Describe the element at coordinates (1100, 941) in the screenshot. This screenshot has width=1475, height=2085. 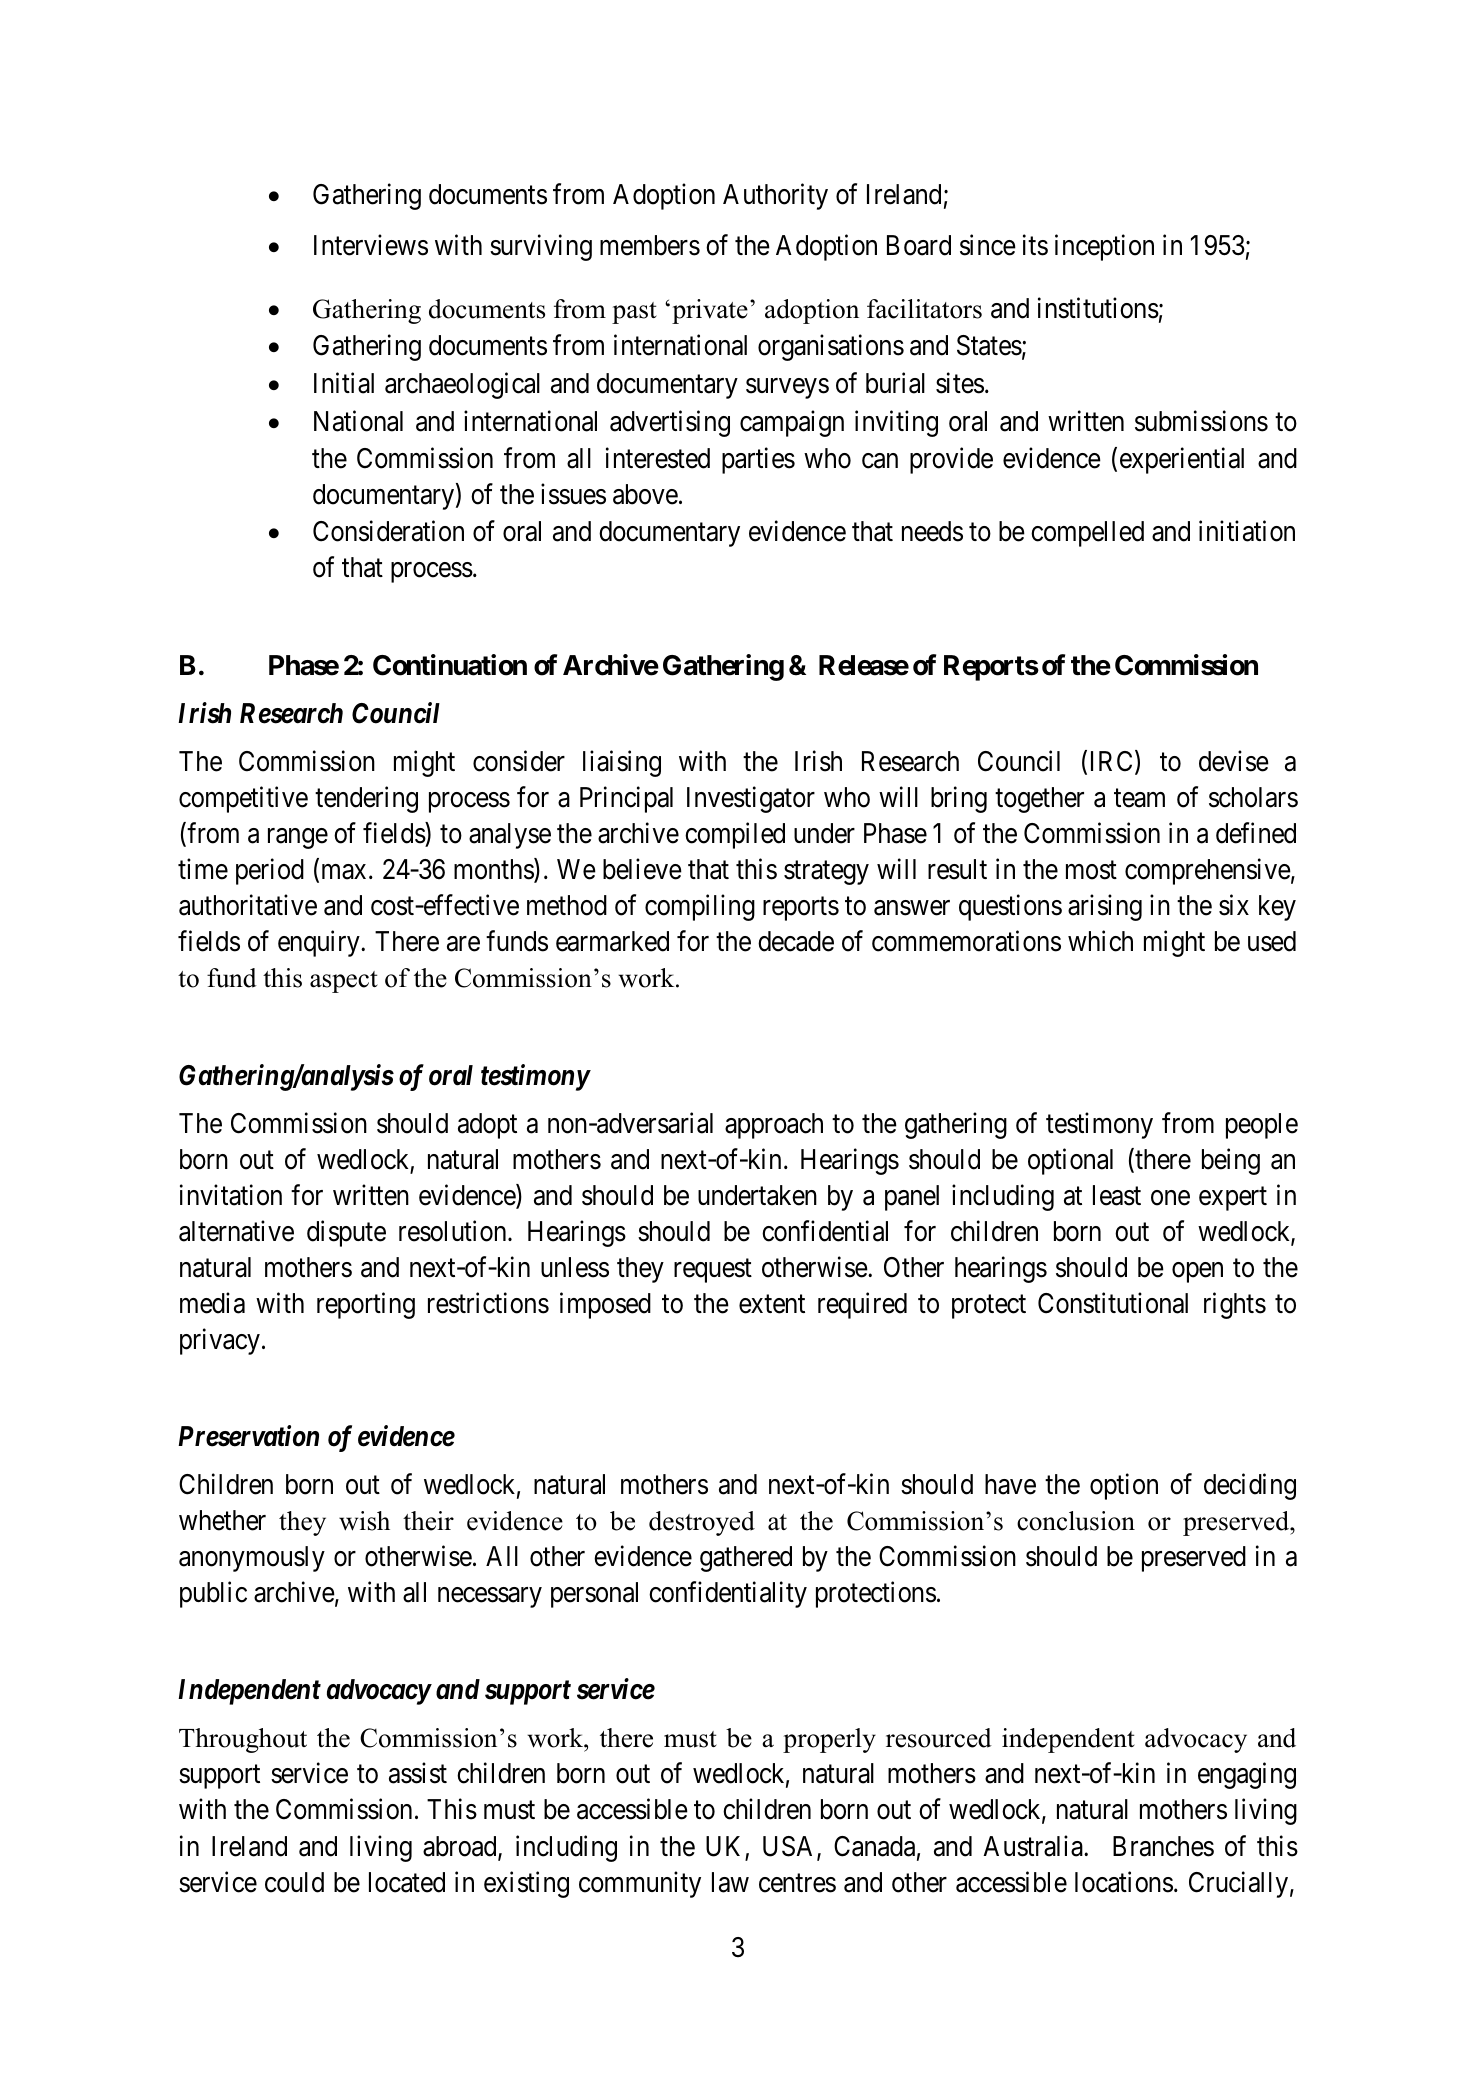
I see `which` at that location.
